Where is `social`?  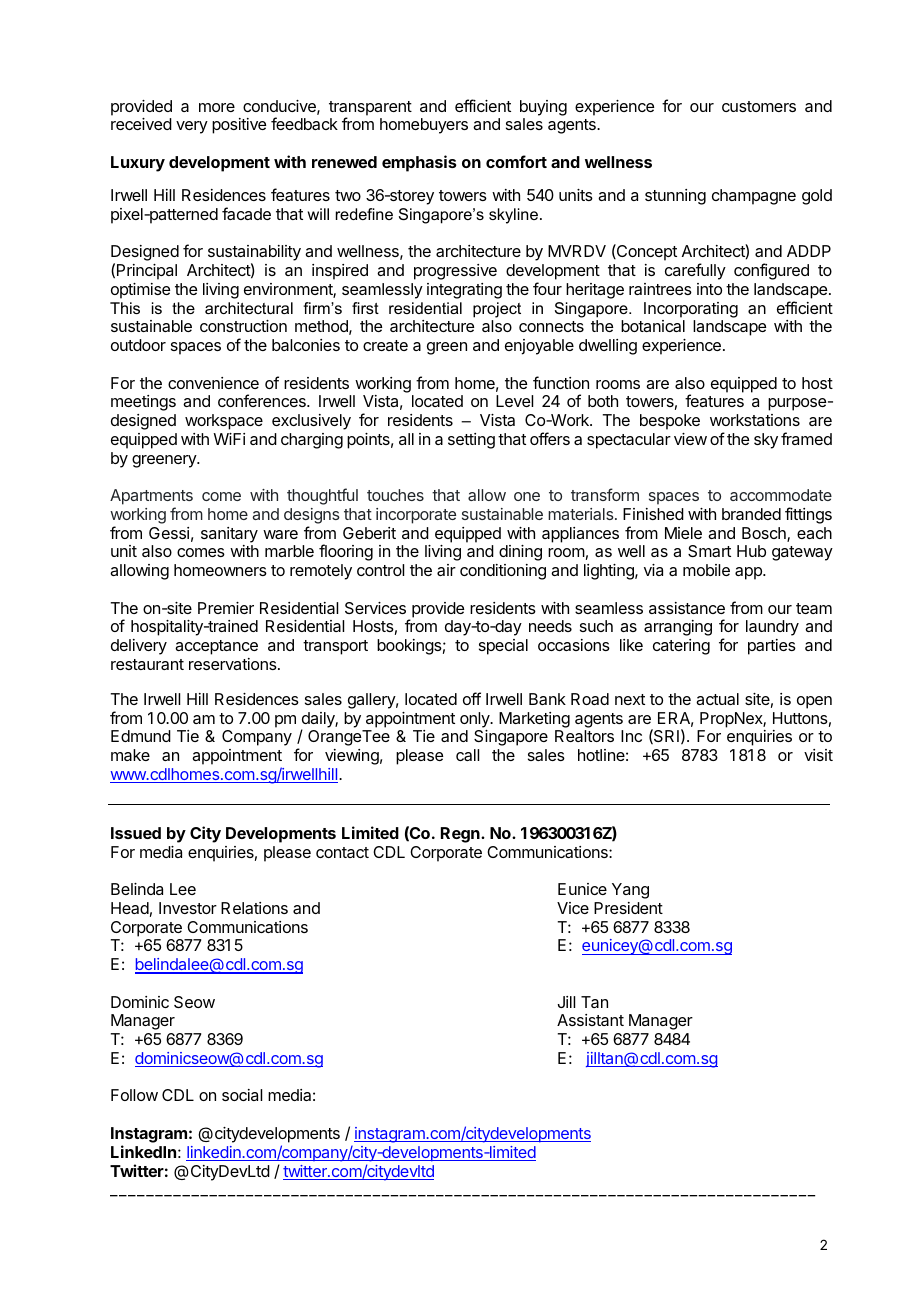
social is located at coordinates (242, 1095).
